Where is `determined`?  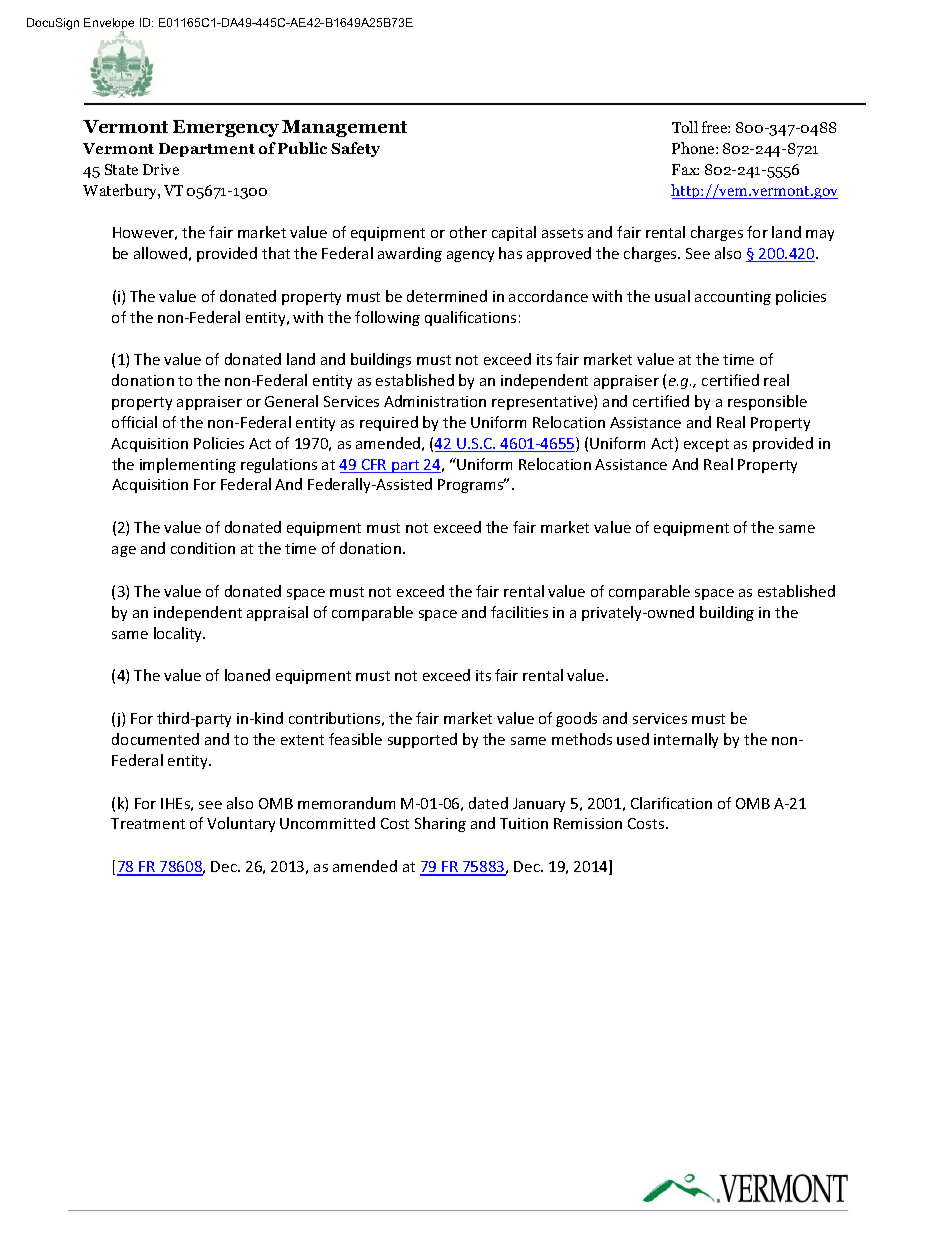
determined is located at coordinates (447, 296).
